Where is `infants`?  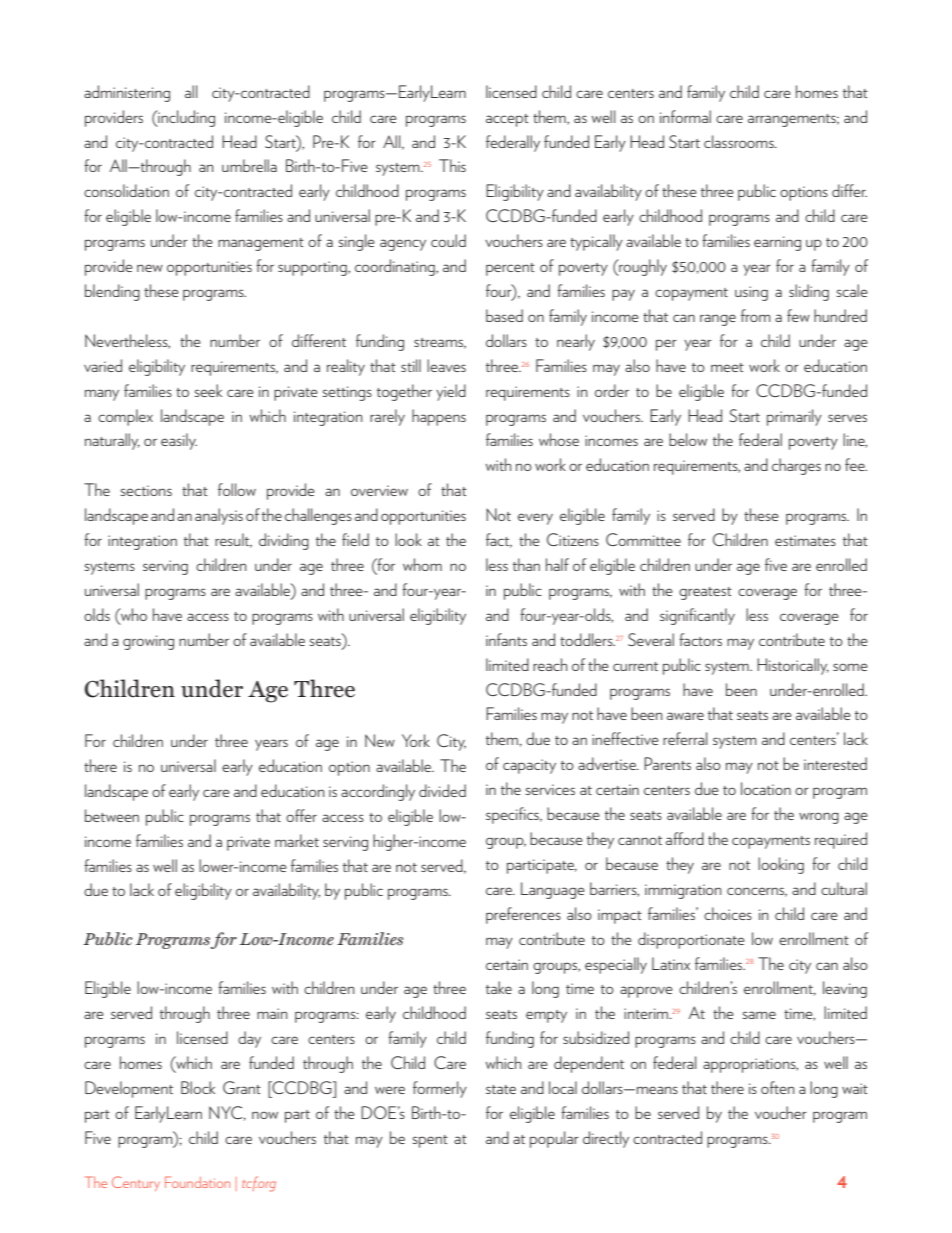
infants is located at coordinates (506, 639).
